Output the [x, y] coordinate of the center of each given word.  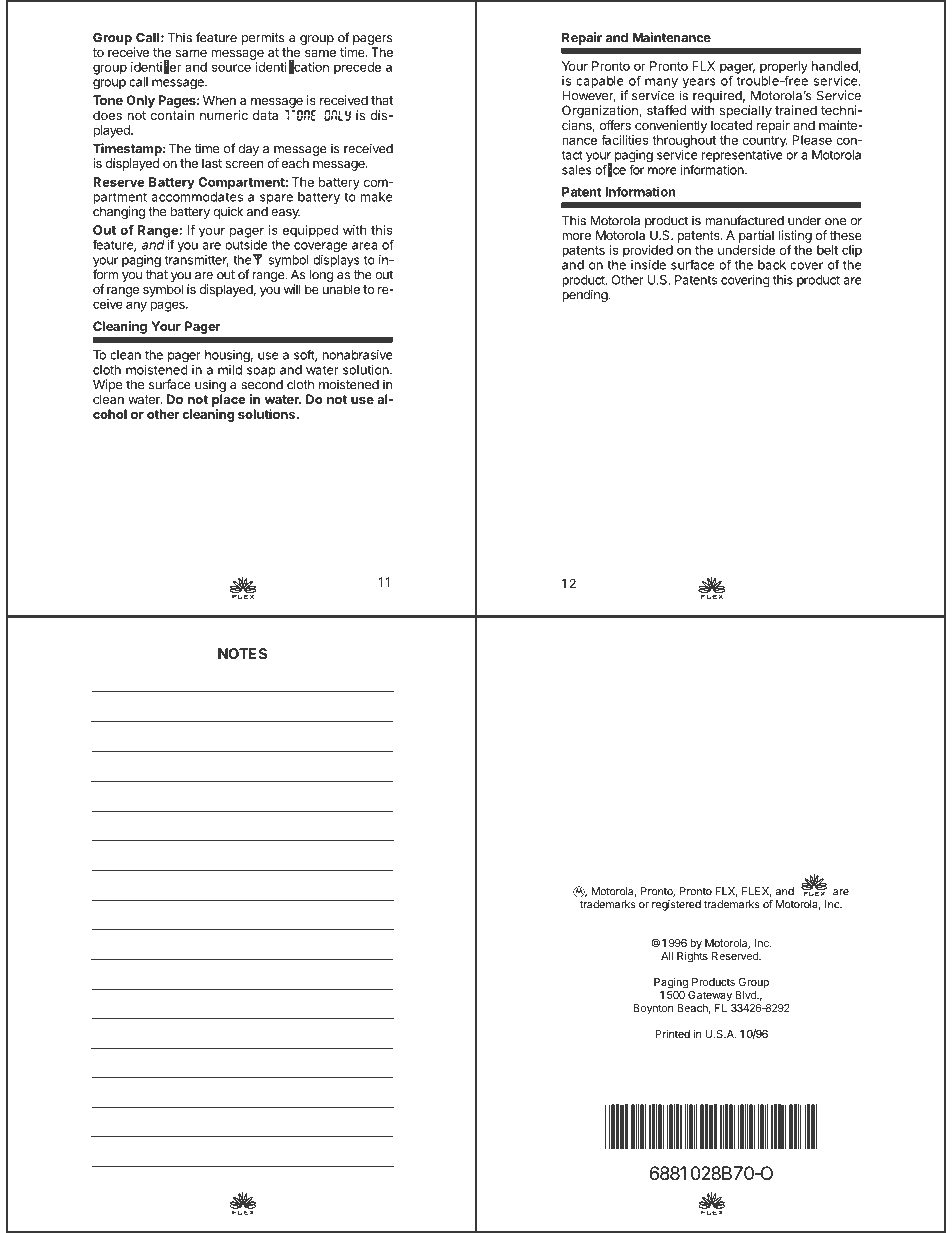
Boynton [653, 1009]
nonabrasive [357, 355]
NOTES [242, 653]
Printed [672, 1033]
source [231, 68]
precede [357, 68]
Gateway [710, 996]
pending [586, 295]
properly [784, 68]
